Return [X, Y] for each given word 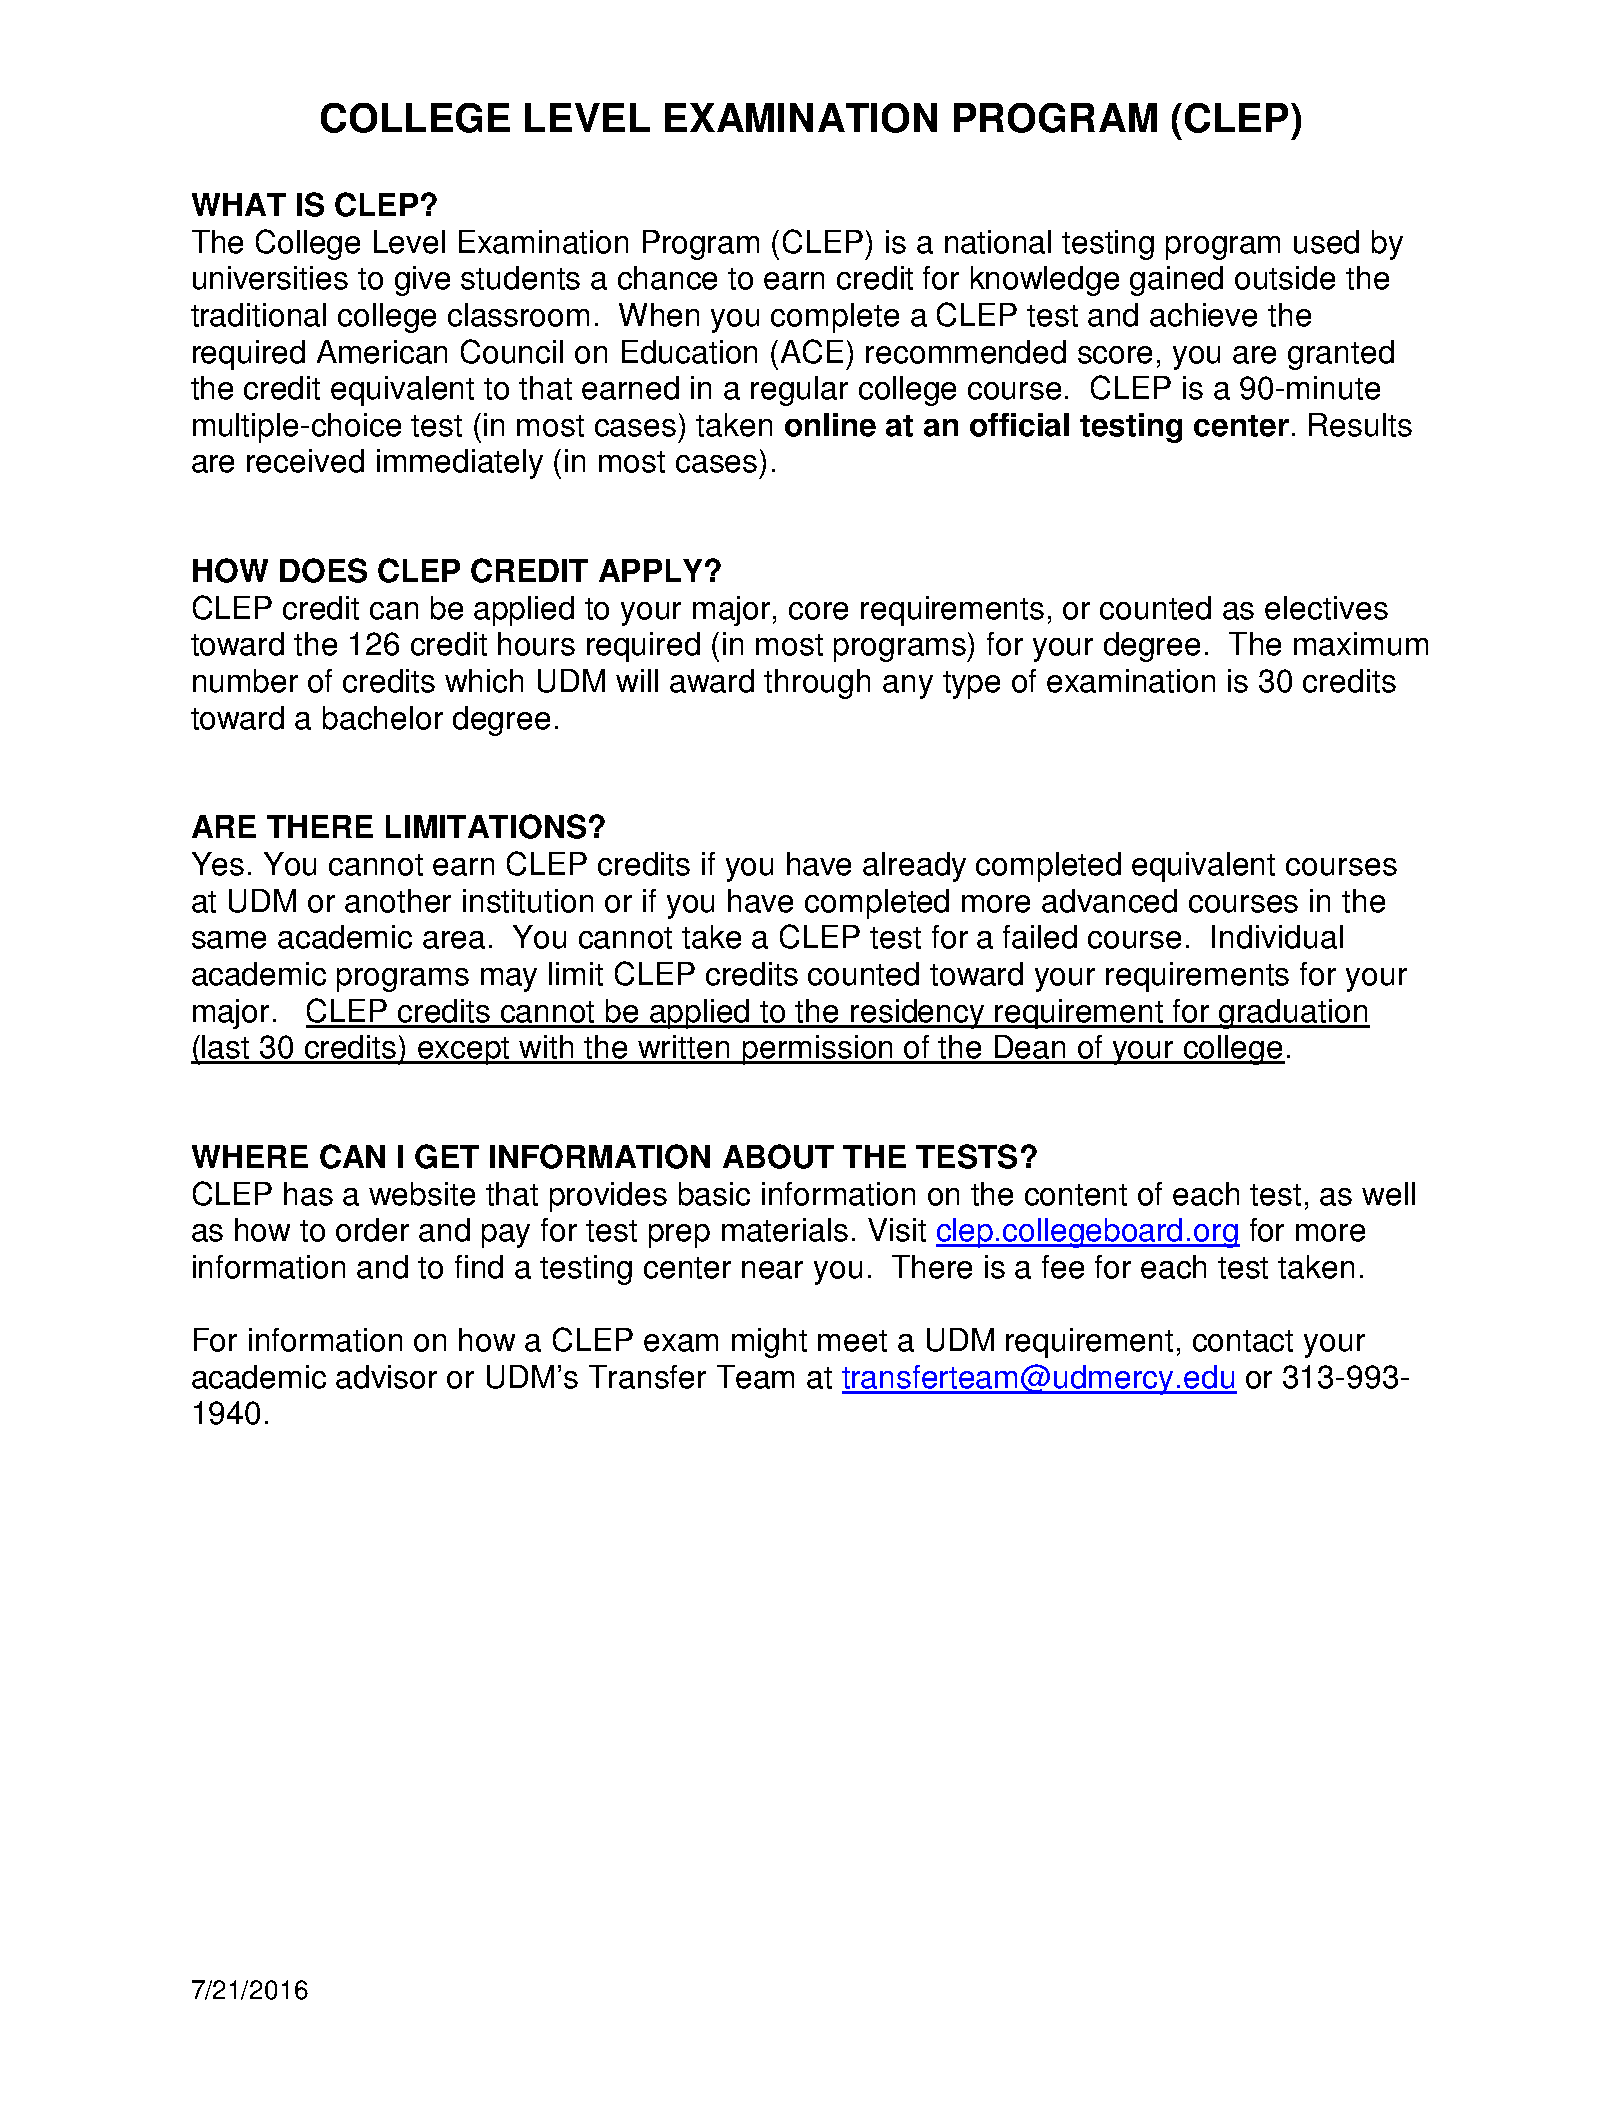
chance [667, 278]
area [454, 940]
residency [918, 1014]
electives [1326, 608]
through [817, 684]
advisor [386, 1377]
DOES [323, 570]
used [1326, 242]
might [769, 1343]
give [422, 281]
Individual [1277, 937]
